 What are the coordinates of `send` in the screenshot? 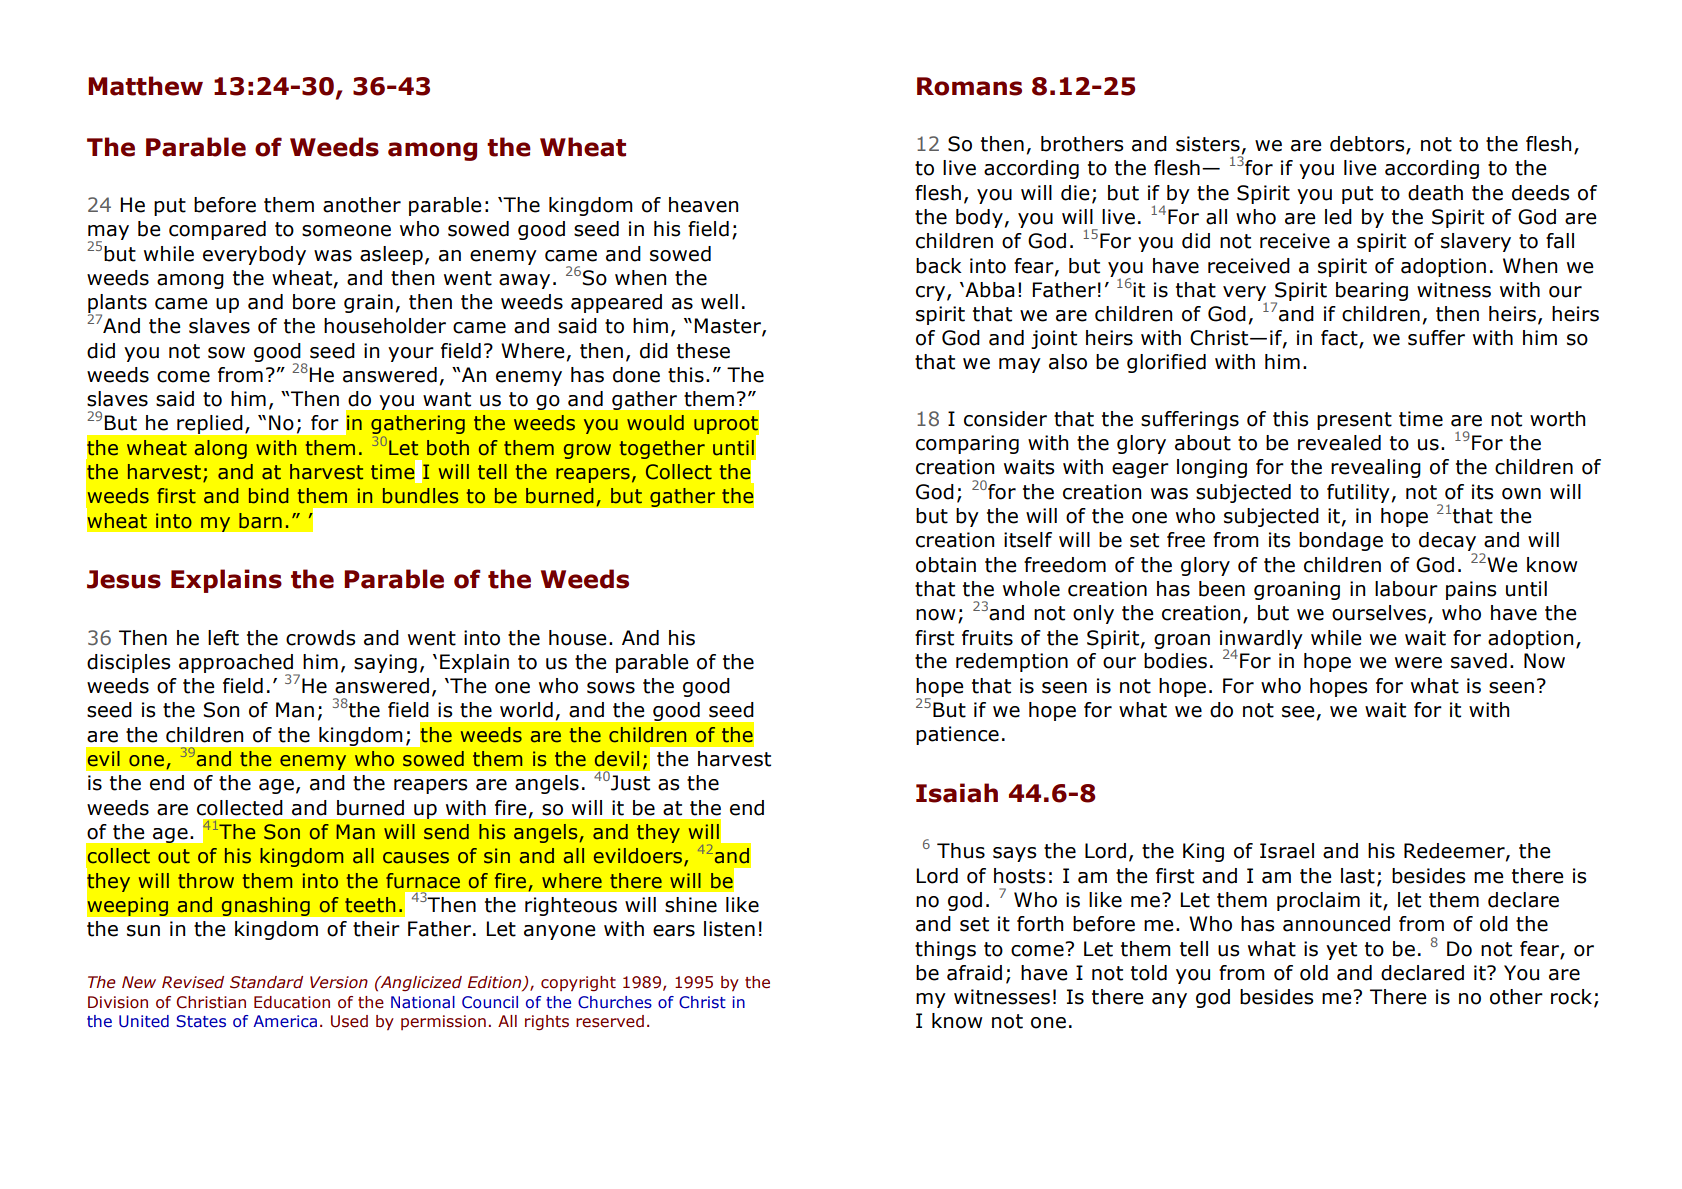 It's located at (446, 832).
